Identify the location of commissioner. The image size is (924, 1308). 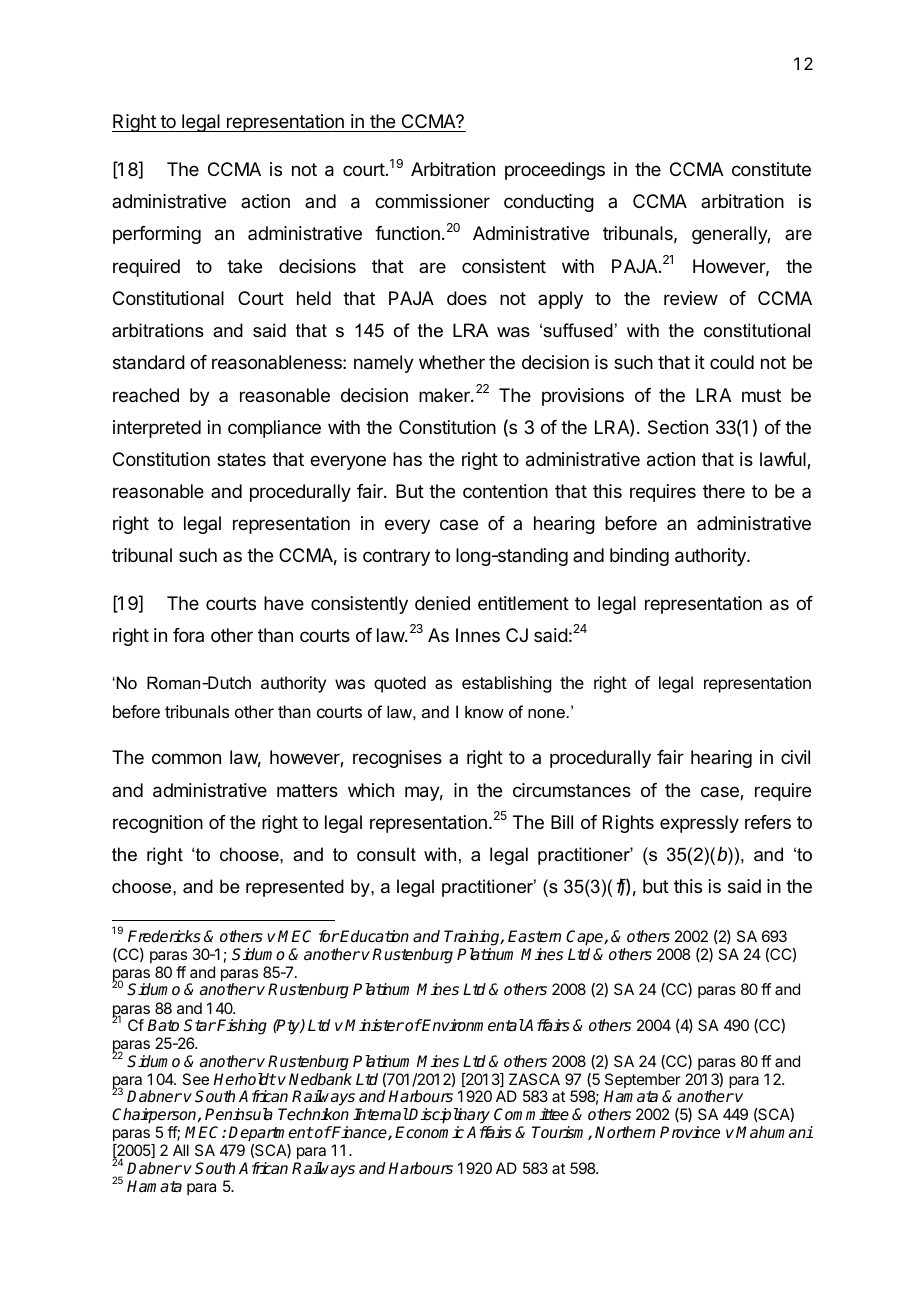
(432, 201).
